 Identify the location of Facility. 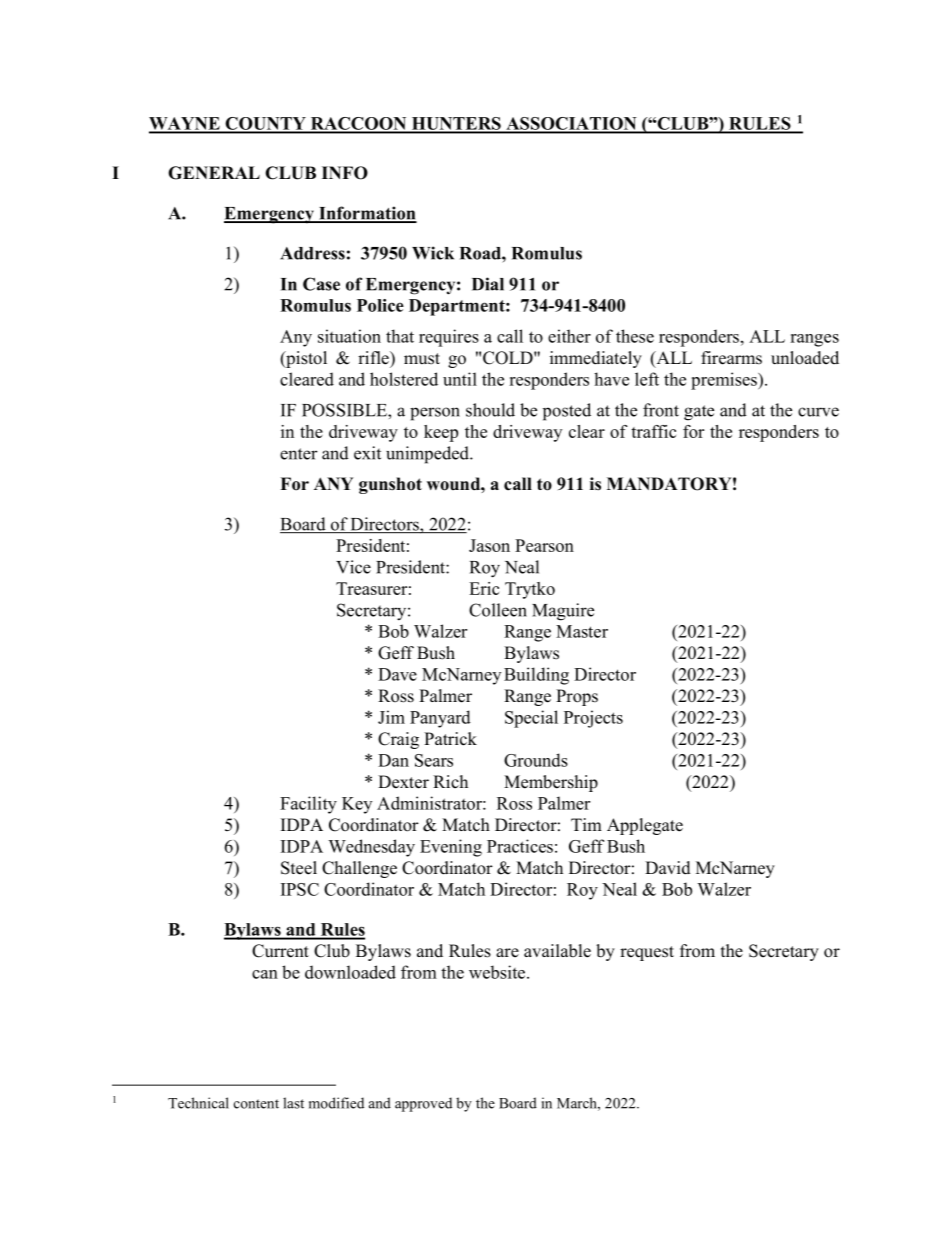
(308, 805).
